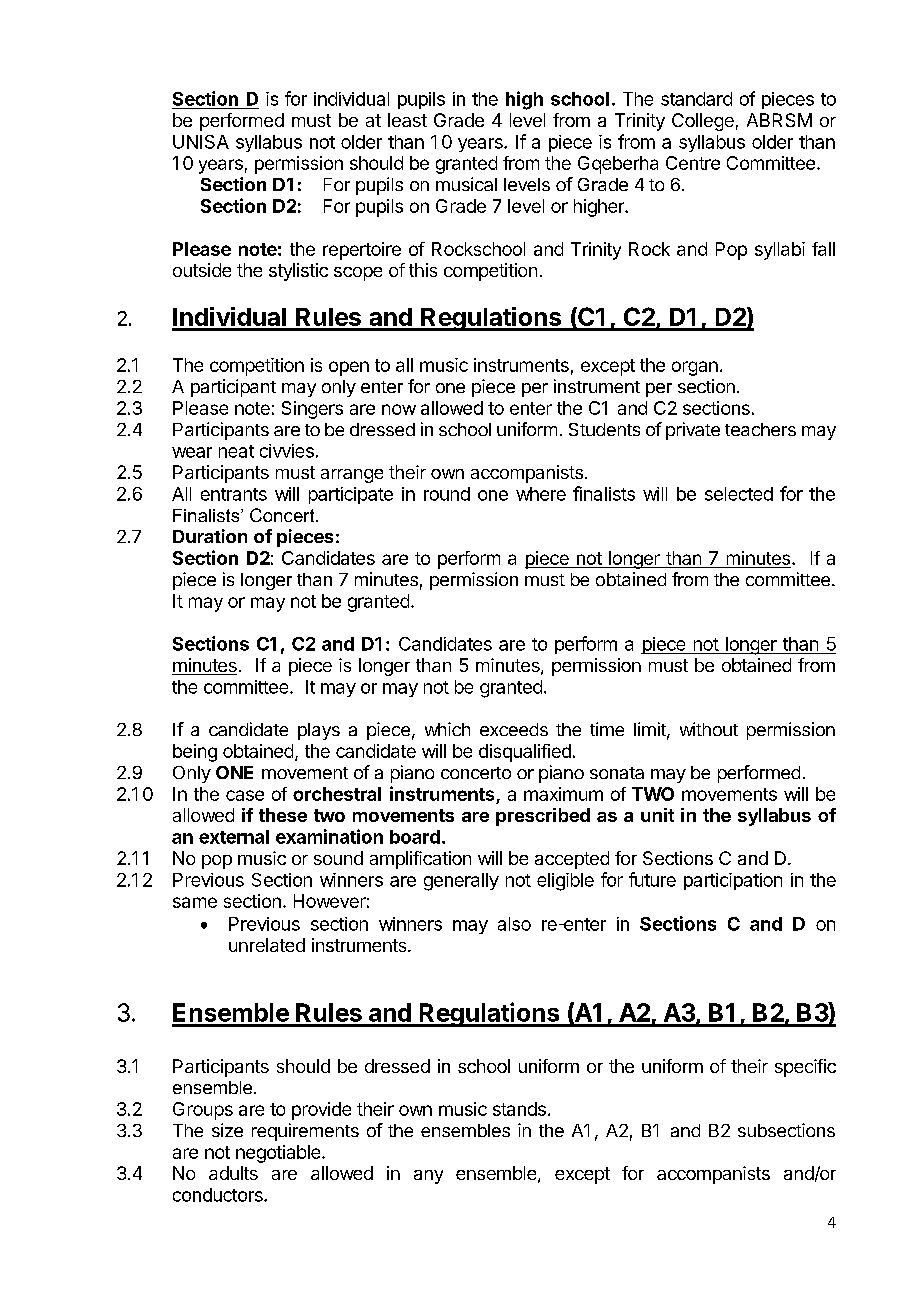  I want to click on this, so click(423, 270).
